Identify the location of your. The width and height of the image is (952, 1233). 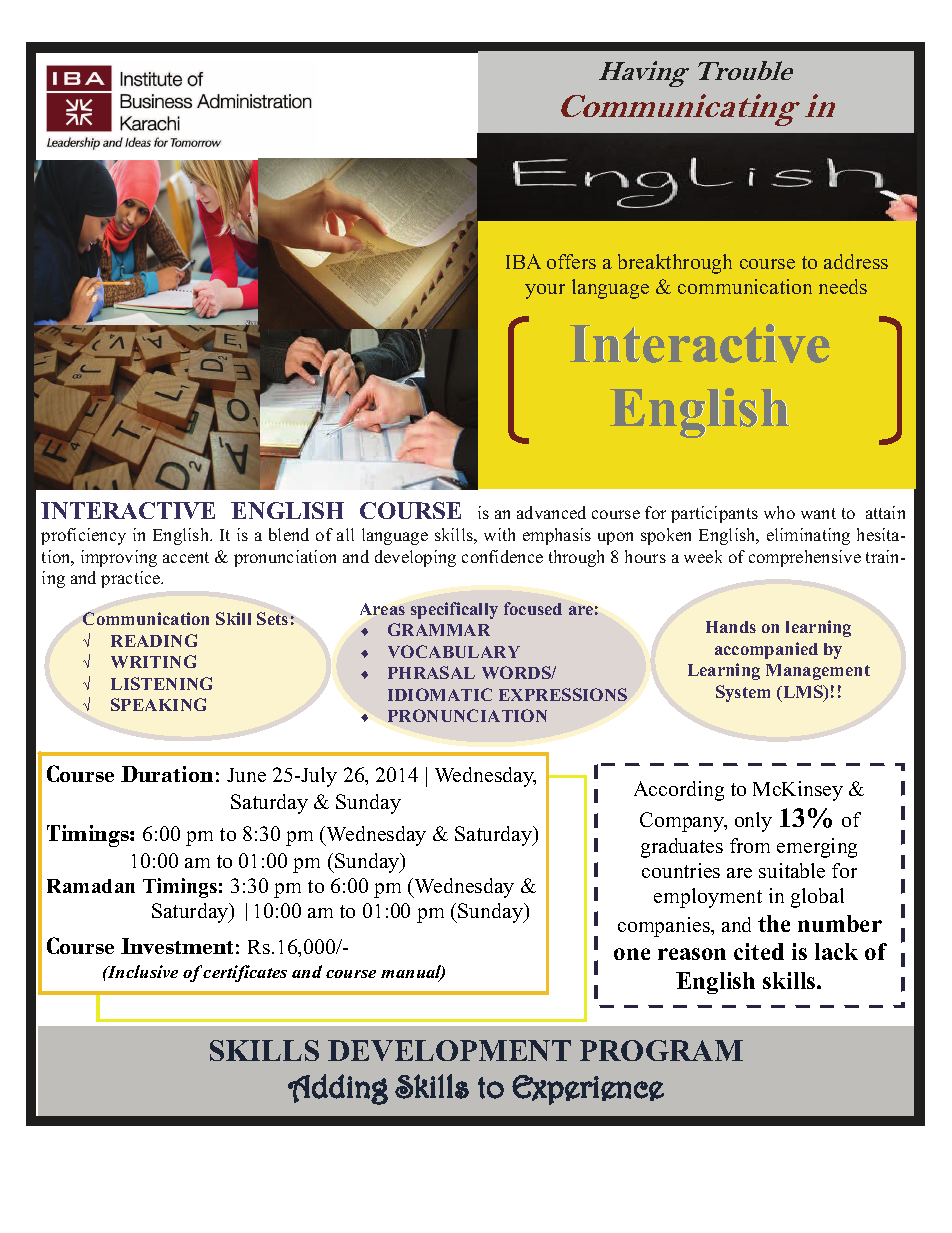
(545, 291).
